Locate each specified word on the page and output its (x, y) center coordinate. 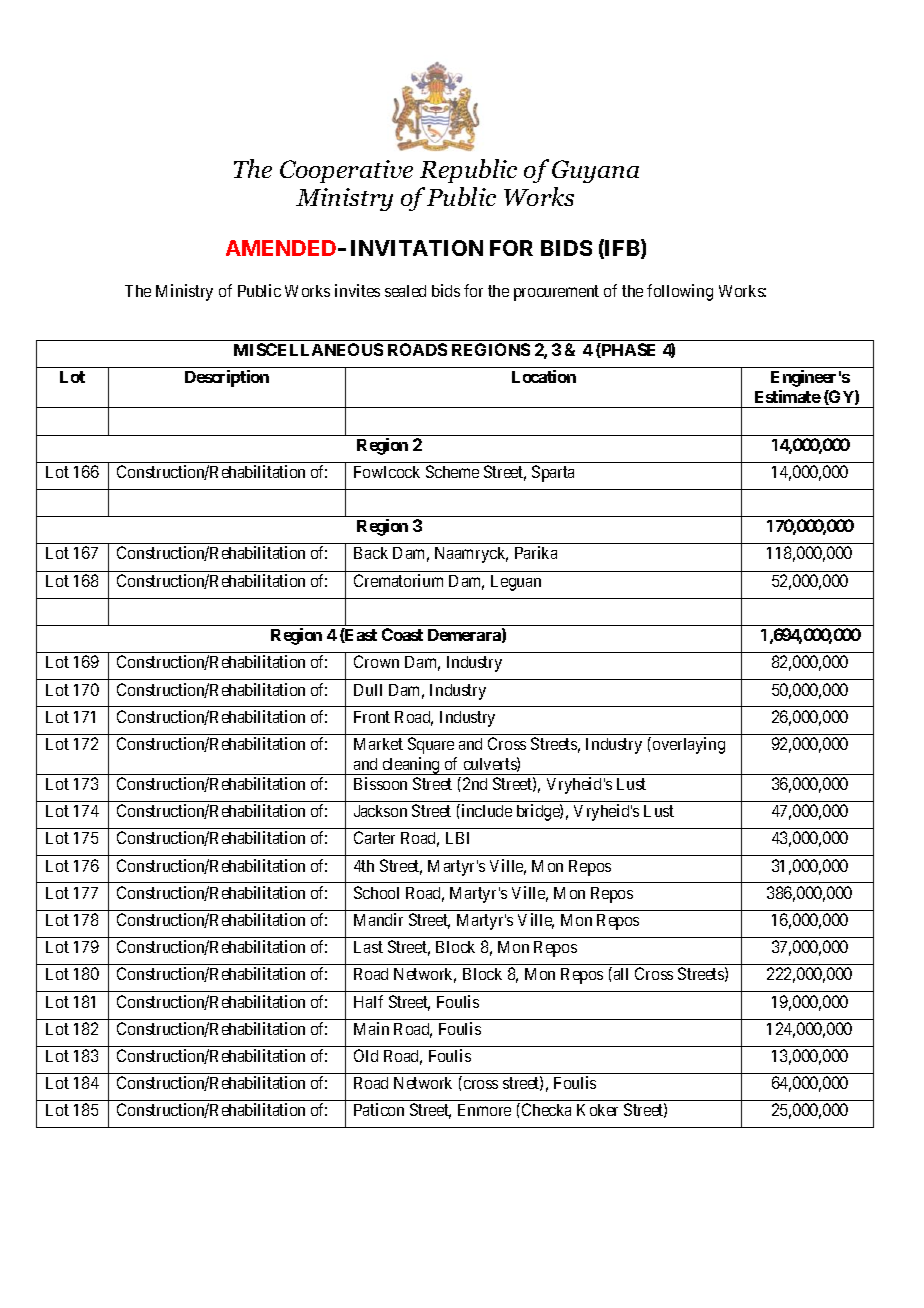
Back (371, 553)
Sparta (553, 473)
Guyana (595, 171)
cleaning (411, 766)
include (485, 810)
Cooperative (346, 171)
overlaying (689, 745)
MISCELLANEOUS (308, 349)
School (376, 892)
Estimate (788, 396)
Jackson (380, 811)
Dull (368, 690)
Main (371, 1028)
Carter (374, 837)
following (680, 292)
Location (544, 376)
